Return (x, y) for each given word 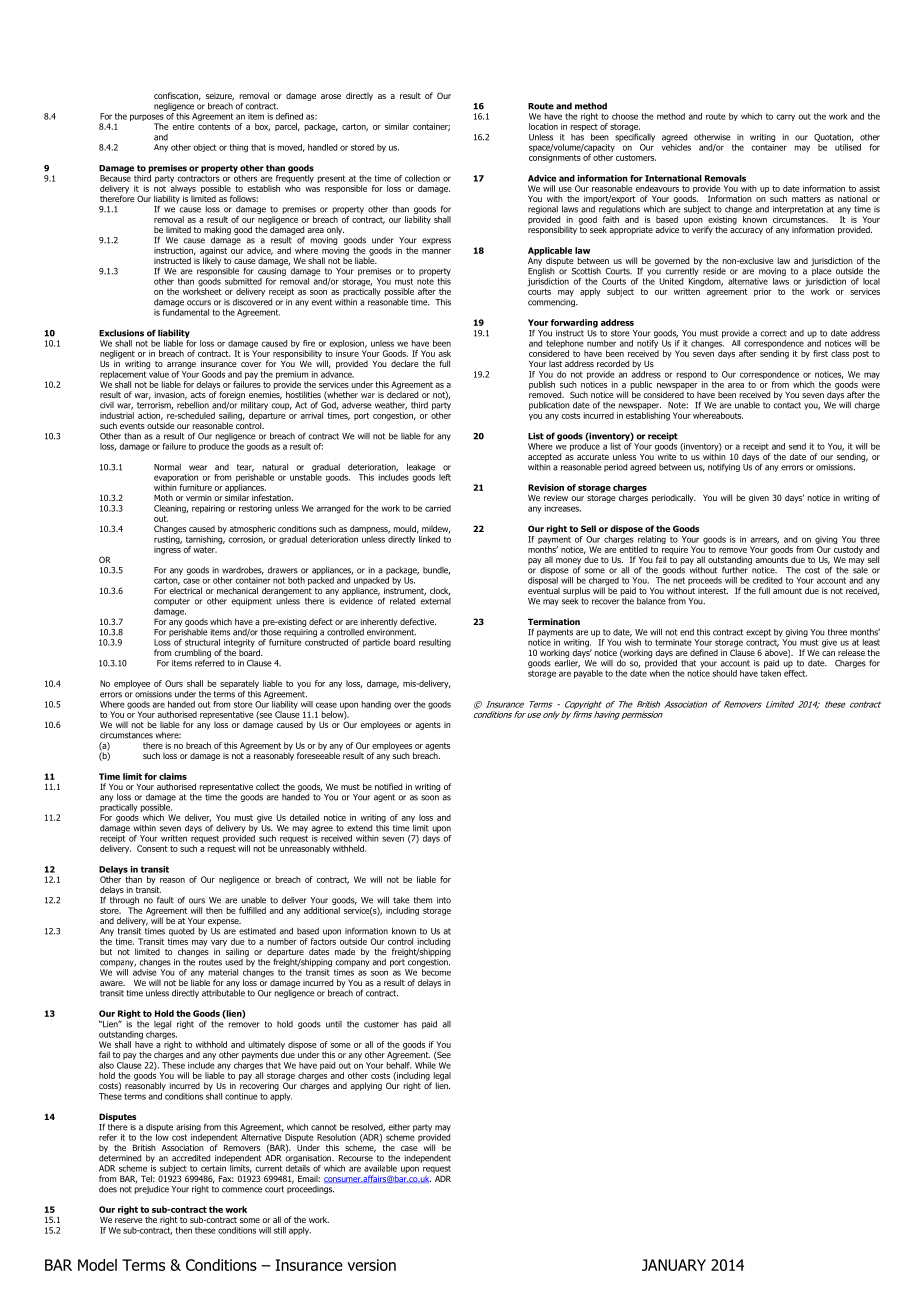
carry (785, 117)
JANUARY (674, 1265)
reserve (129, 1220)
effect (795, 672)
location (543, 126)
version (371, 1265)
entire (183, 126)
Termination (554, 621)
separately (239, 685)
